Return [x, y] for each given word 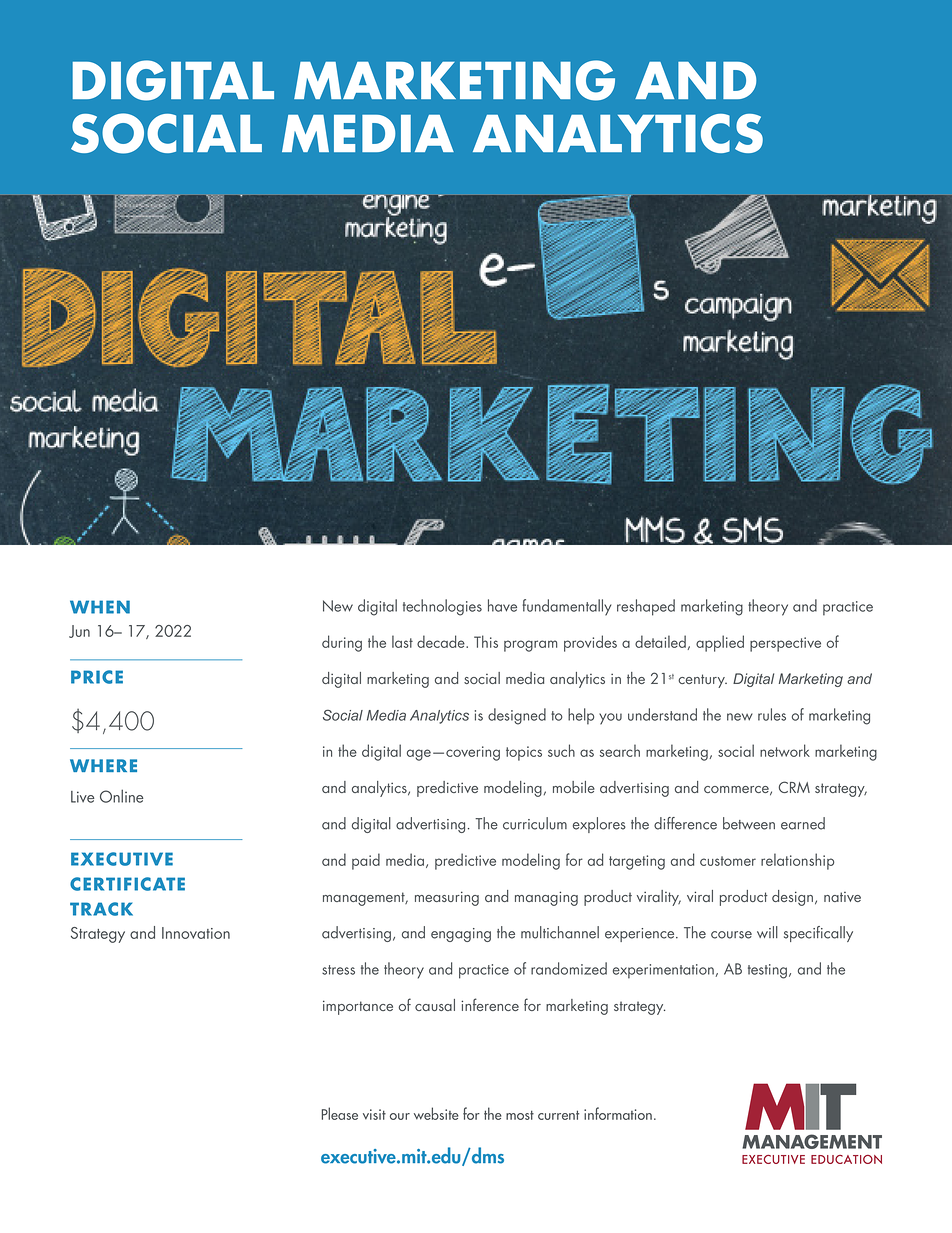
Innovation [196, 933]
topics [524, 753]
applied [720, 643]
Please [340, 1113]
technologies [442, 607]
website [436, 1113]
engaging [461, 935]
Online [122, 796]
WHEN [100, 607]
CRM [794, 787]
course [731, 935]
